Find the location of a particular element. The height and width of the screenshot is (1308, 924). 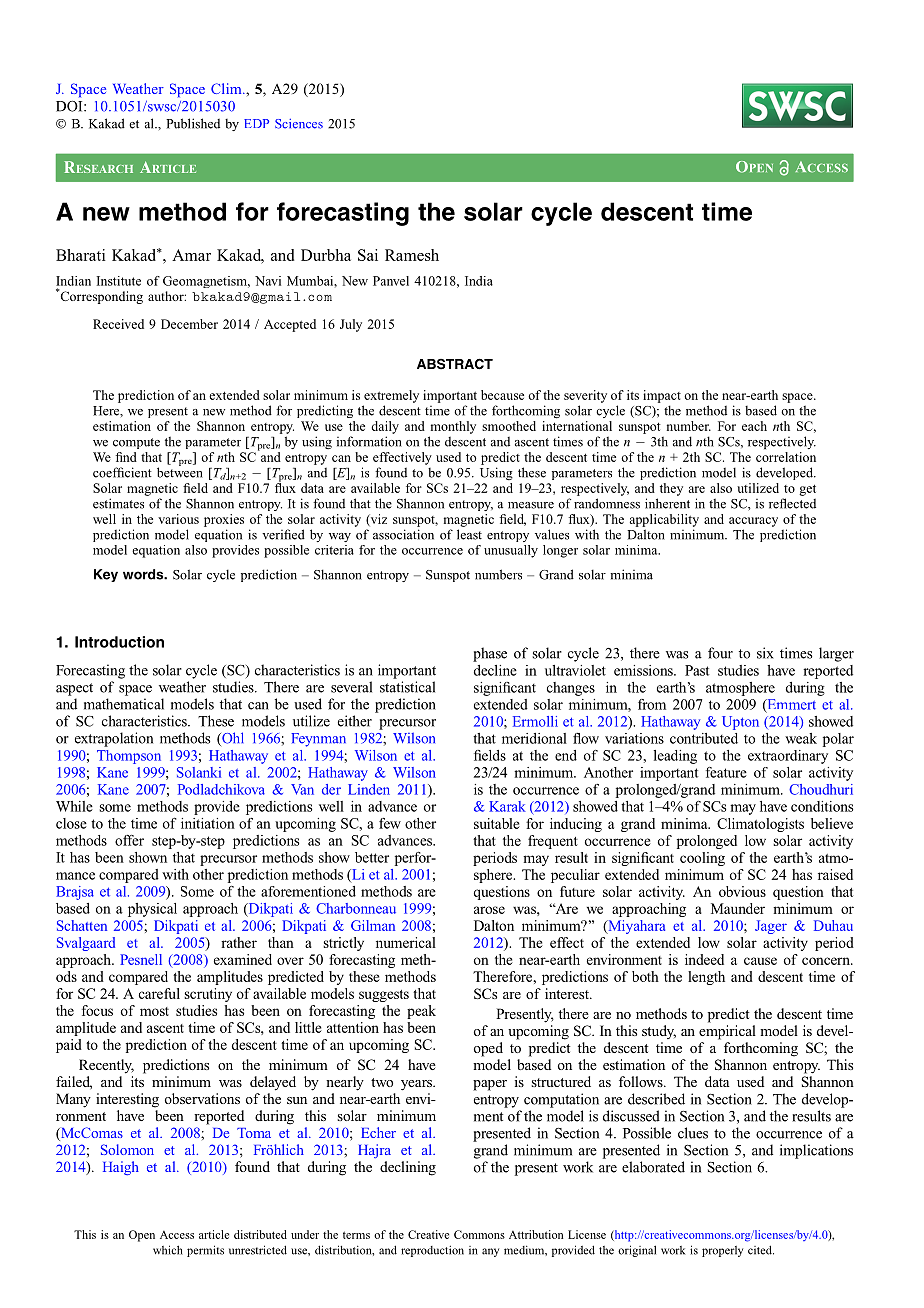

which is located at coordinates (168, 1250).
